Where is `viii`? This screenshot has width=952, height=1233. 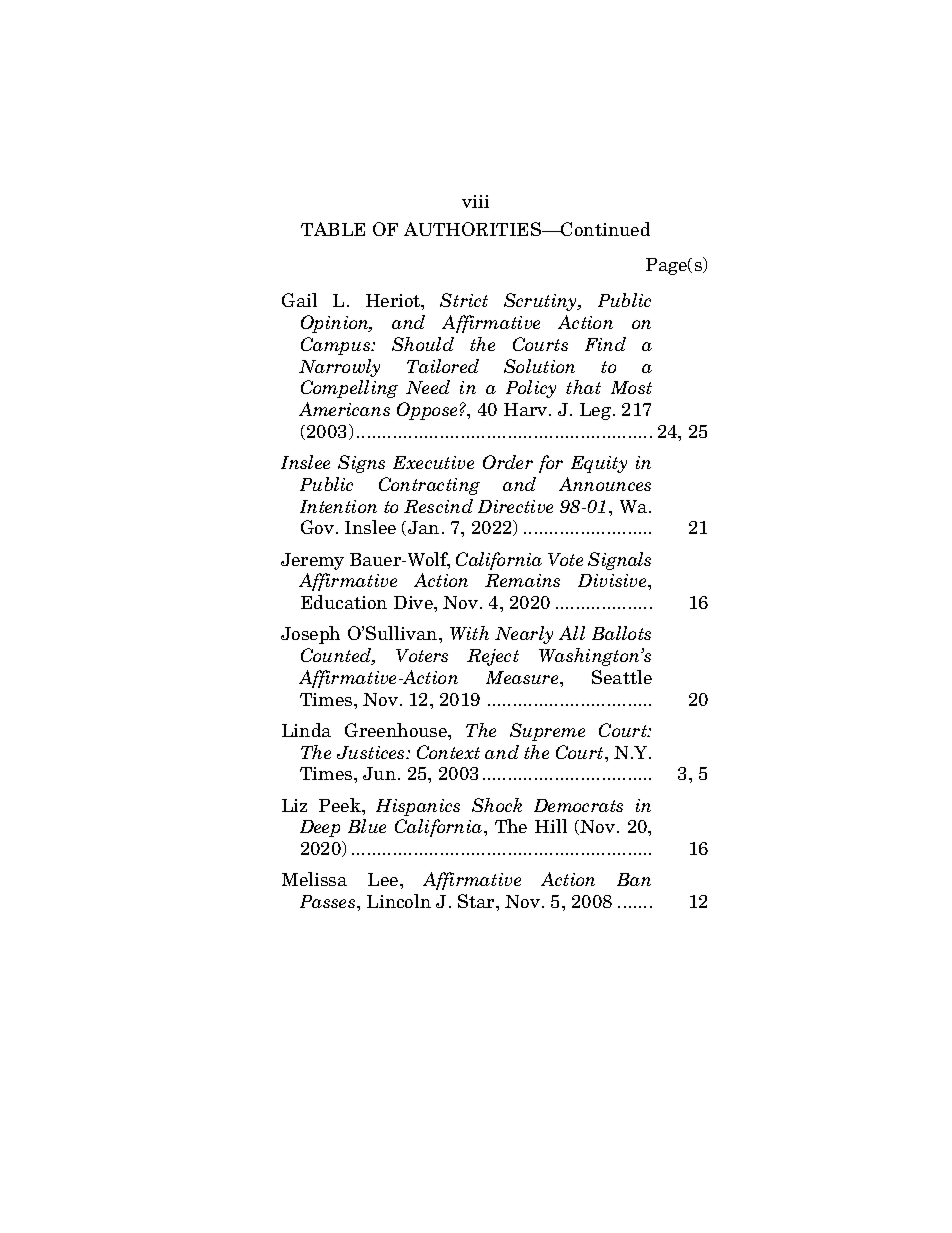 viii is located at coordinates (475, 201).
